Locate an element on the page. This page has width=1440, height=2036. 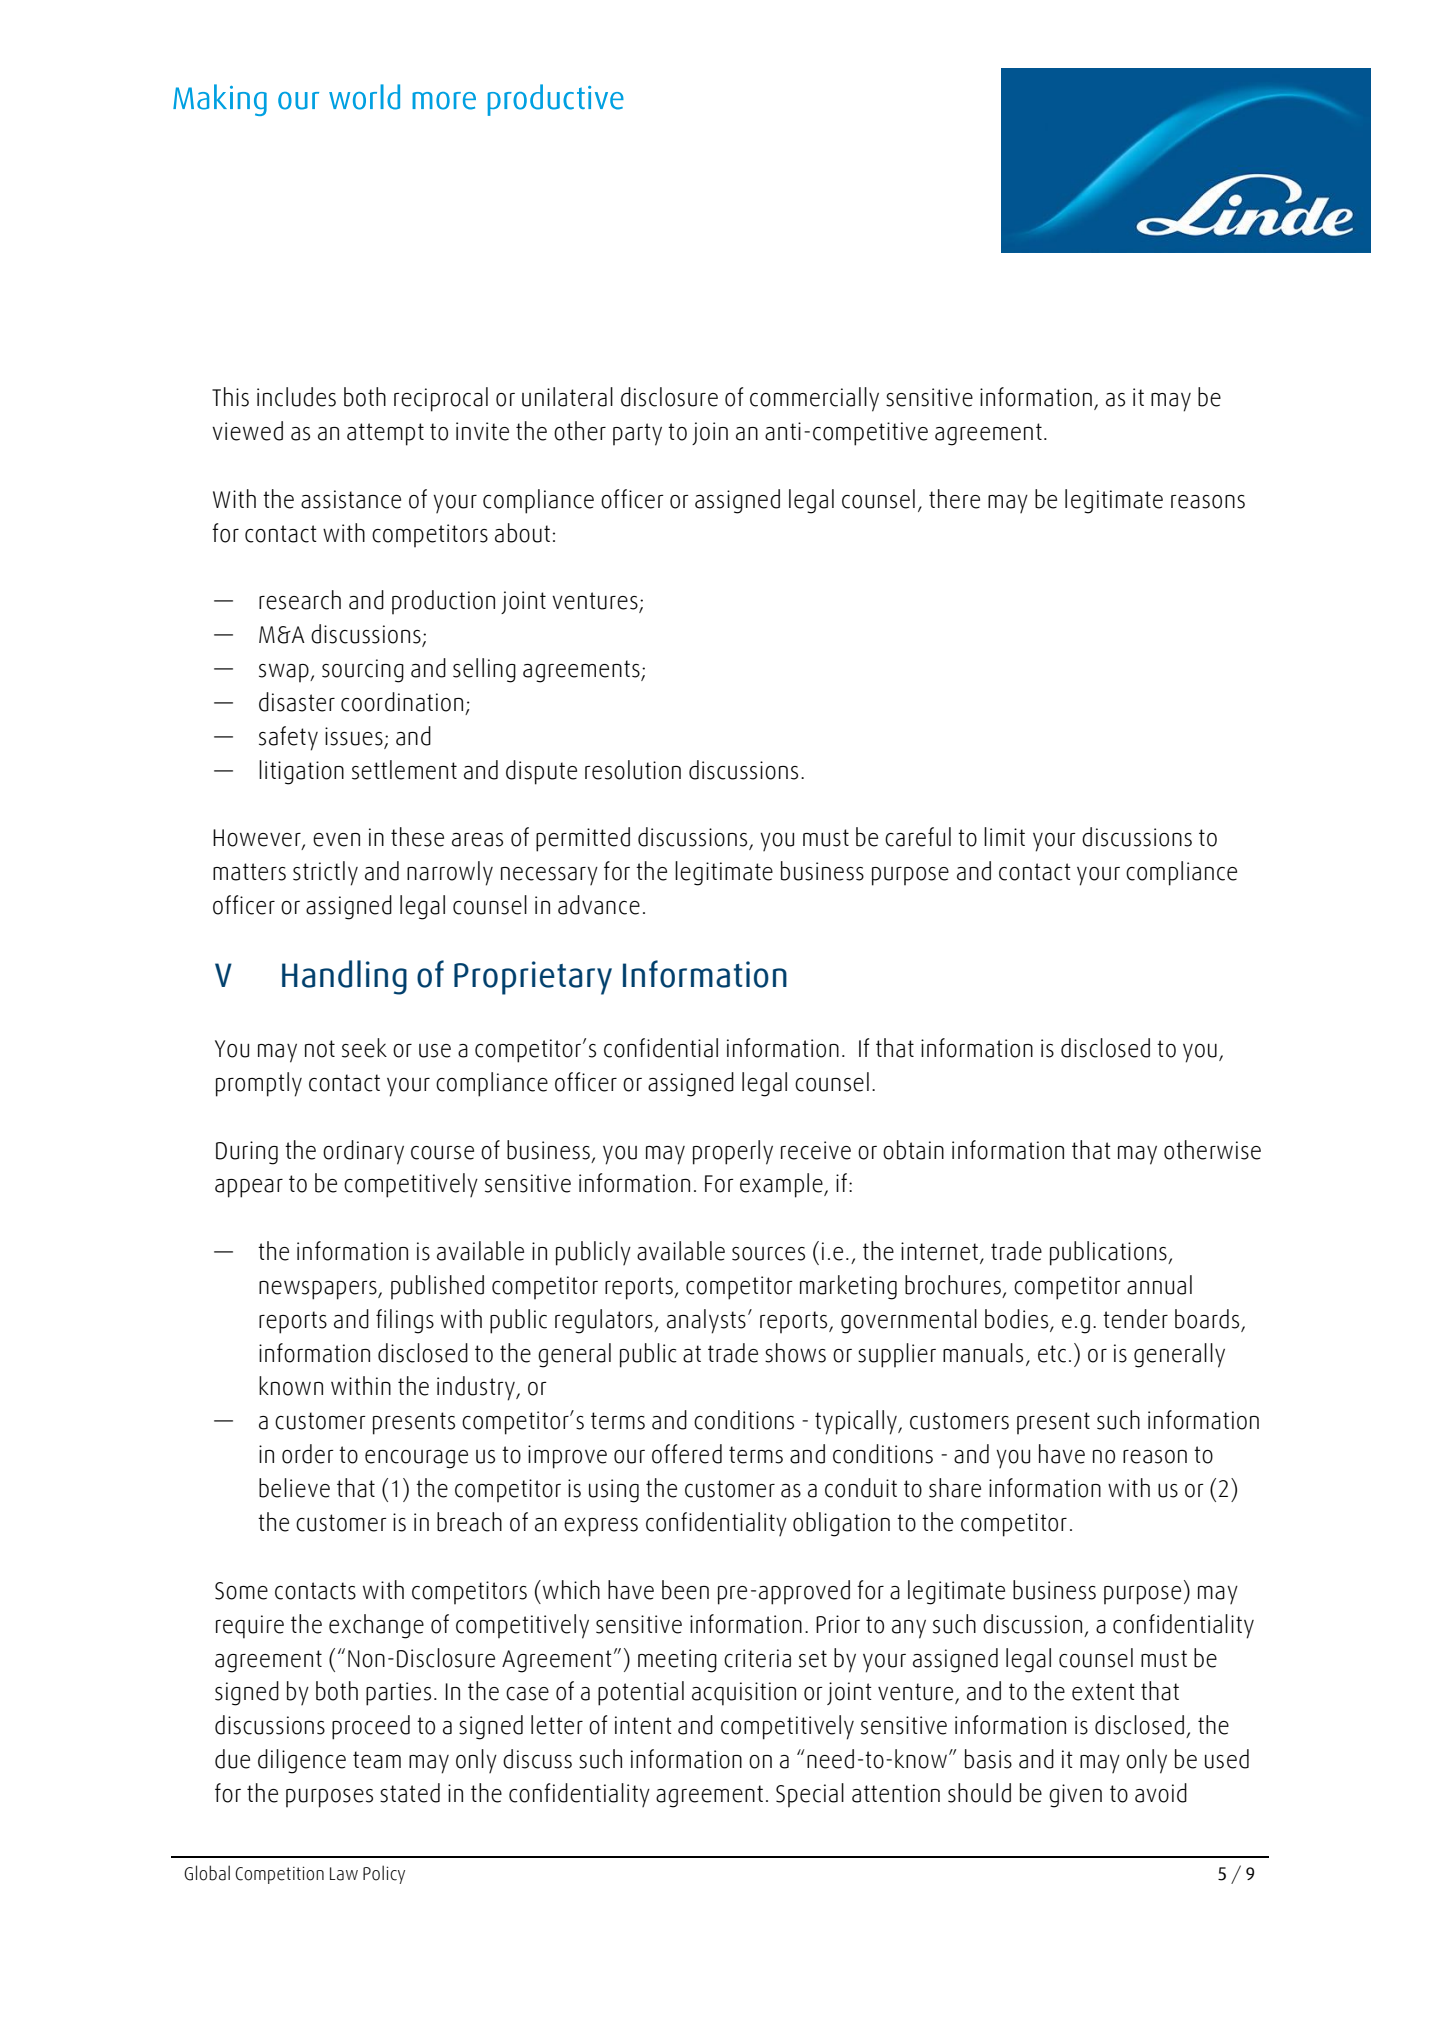
obtain is located at coordinates (913, 1150).
